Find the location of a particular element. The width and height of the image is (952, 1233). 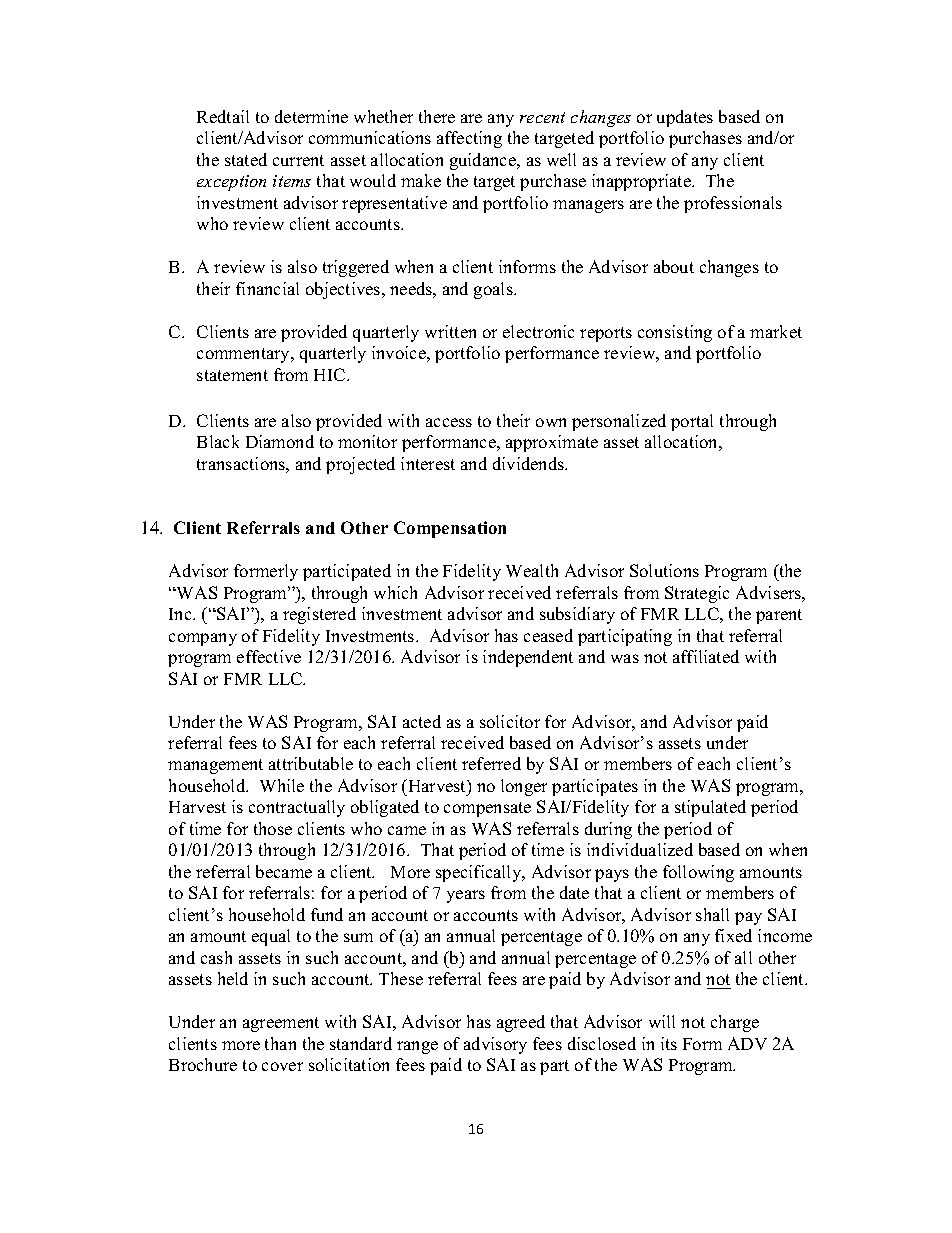

than is located at coordinates (280, 1043).
